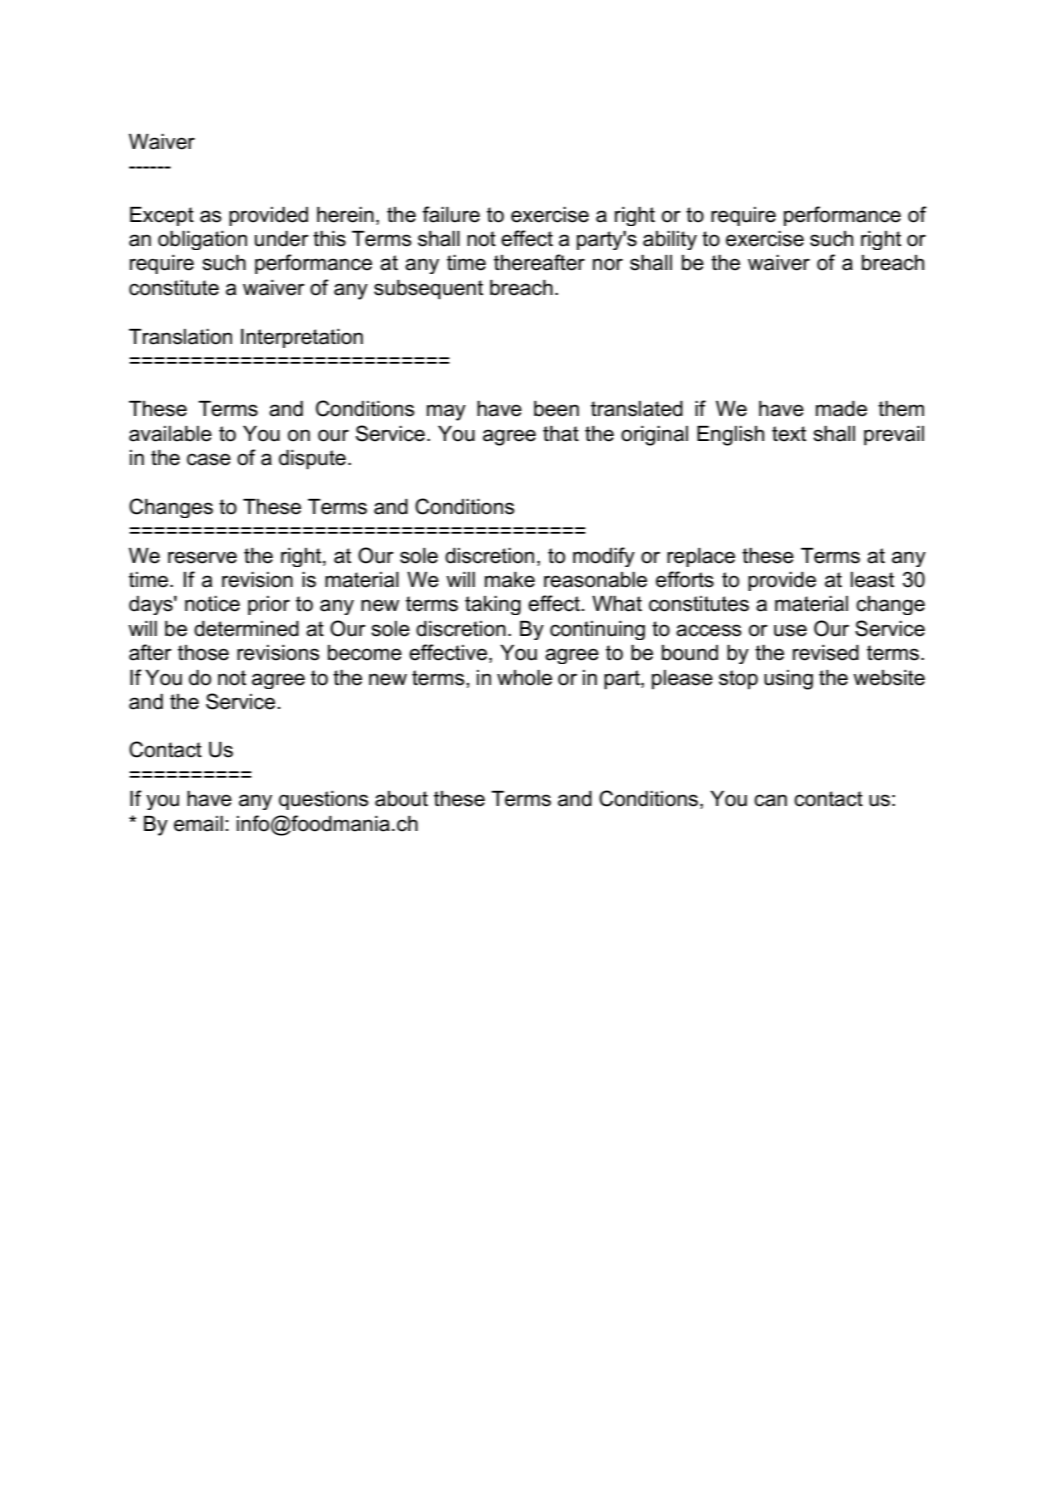  What do you see at coordinates (670, 240) in the screenshot?
I see `ability` at bounding box center [670, 240].
